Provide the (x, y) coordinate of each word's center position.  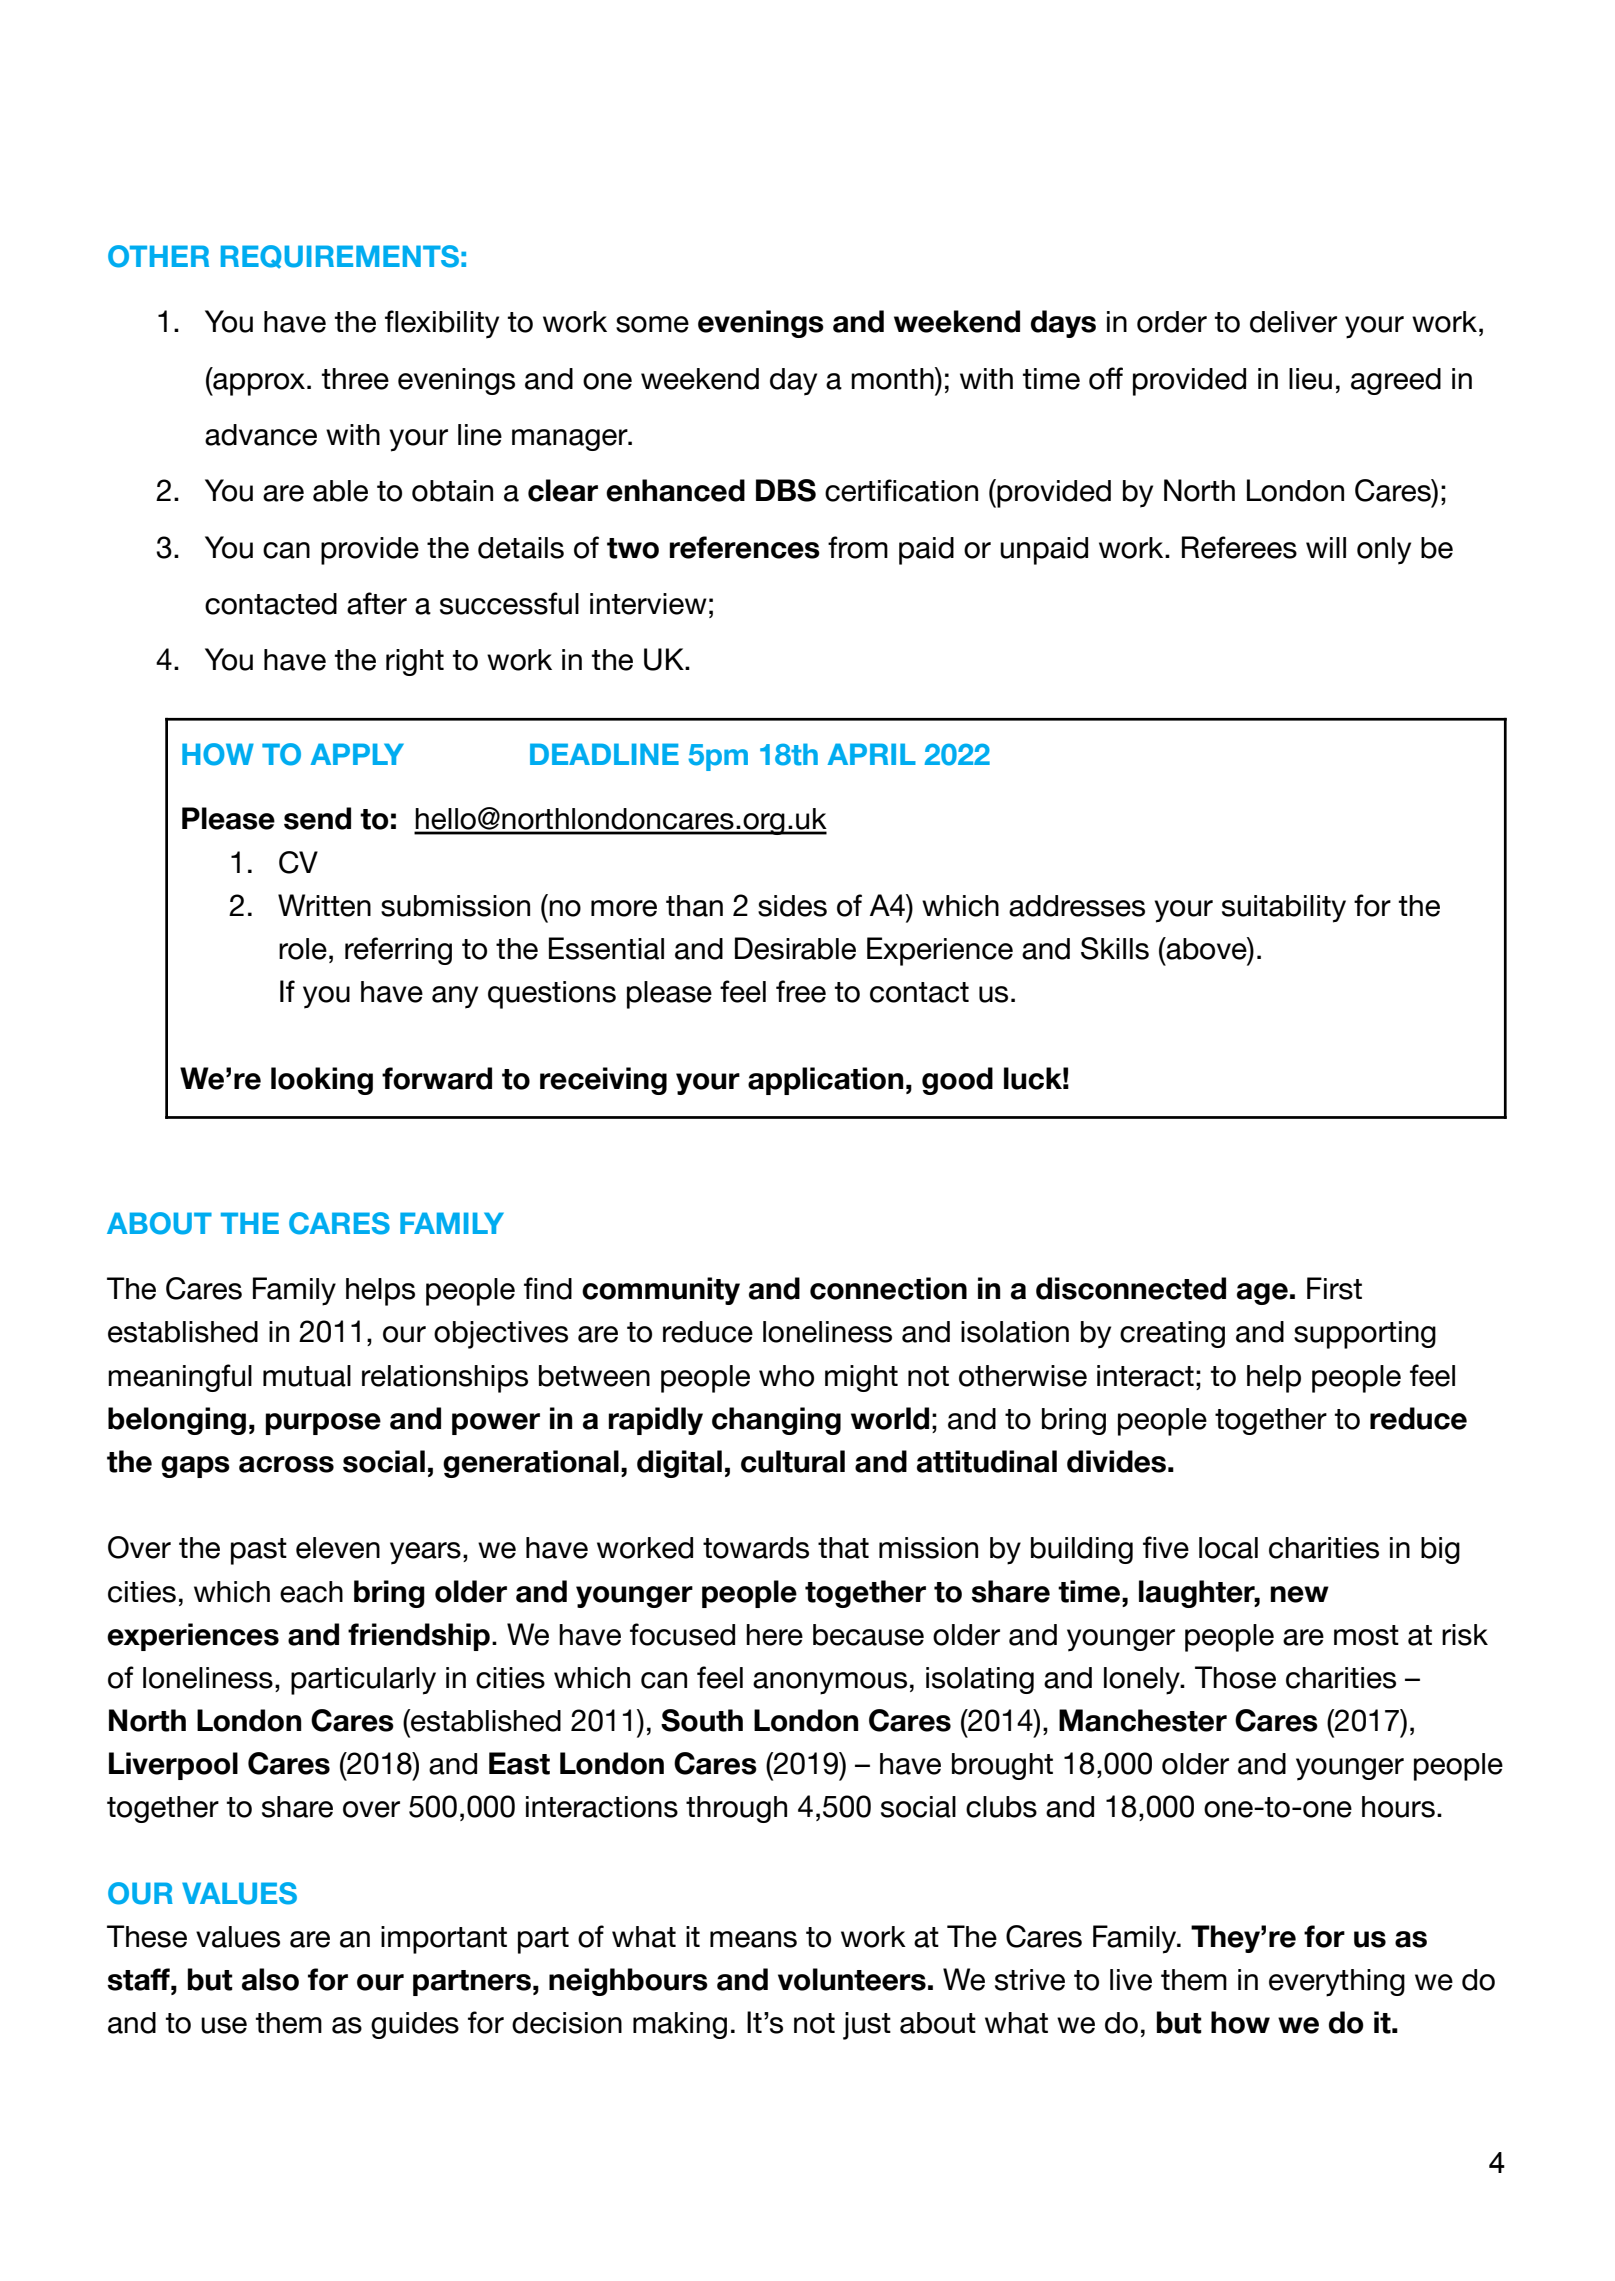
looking (322, 1081)
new (1300, 1594)
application (825, 1081)
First (1334, 1288)
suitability (1284, 909)
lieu (1310, 379)
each (311, 1592)
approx (258, 384)
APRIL (872, 754)
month (893, 378)
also (270, 1979)
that (843, 1548)
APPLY (357, 754)
